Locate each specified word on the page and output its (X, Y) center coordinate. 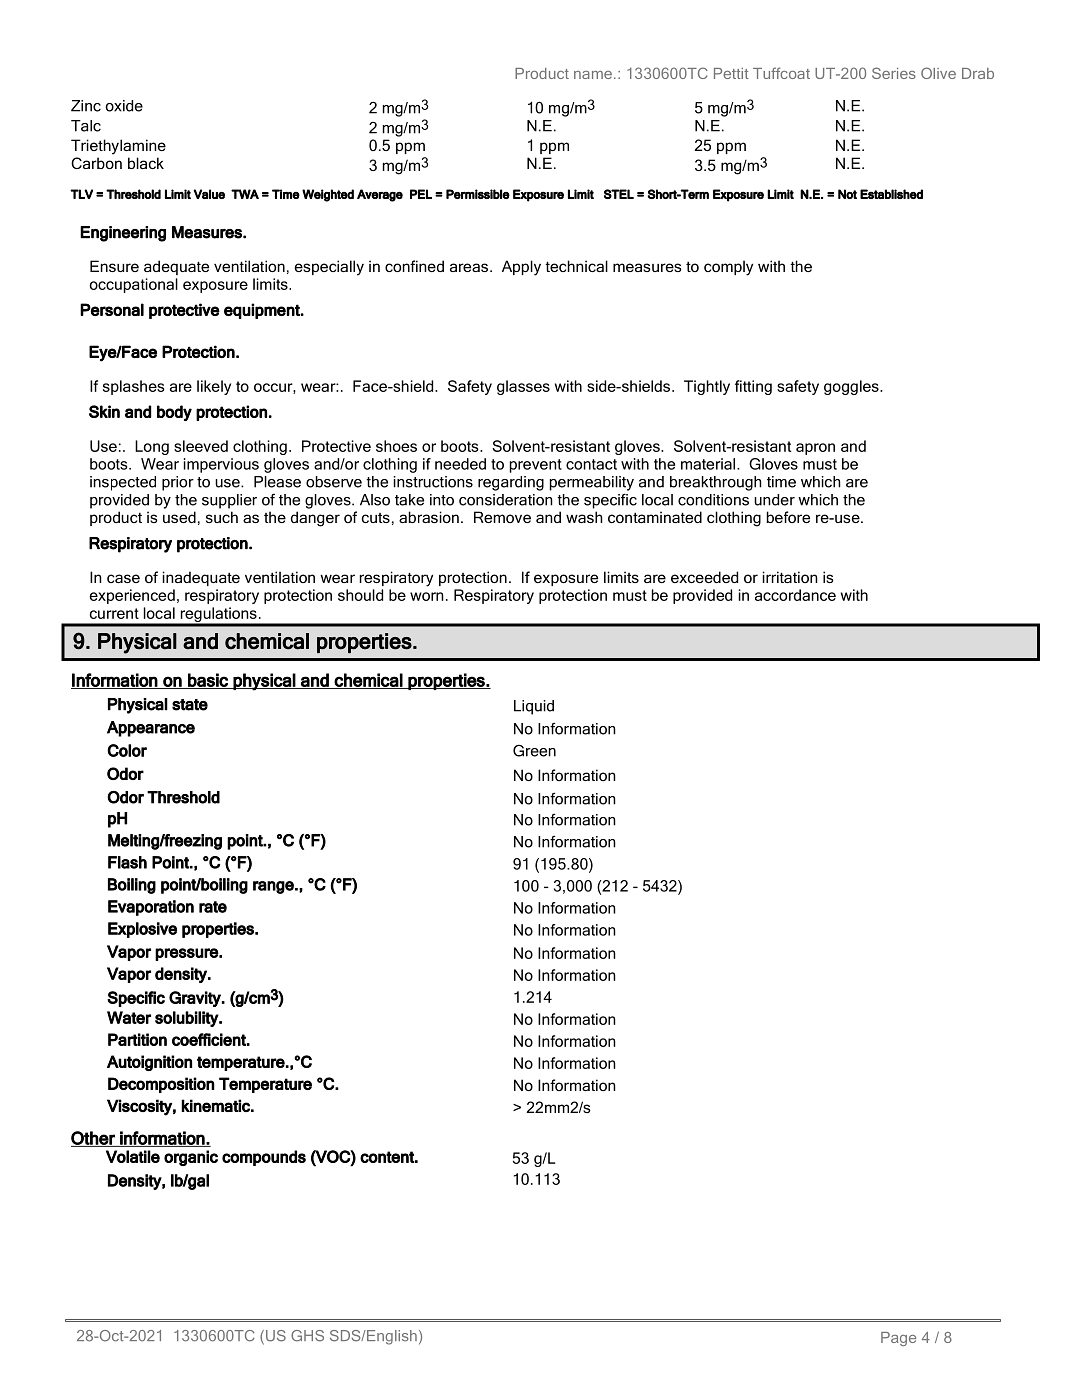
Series (894, 73)
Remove (502, 517)
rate (213, 907)
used (179, 517)
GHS (307, 1336)
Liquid (534, 707)
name (593, 75)
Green (534, 750)
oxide (124, 106)
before (788, 517)
